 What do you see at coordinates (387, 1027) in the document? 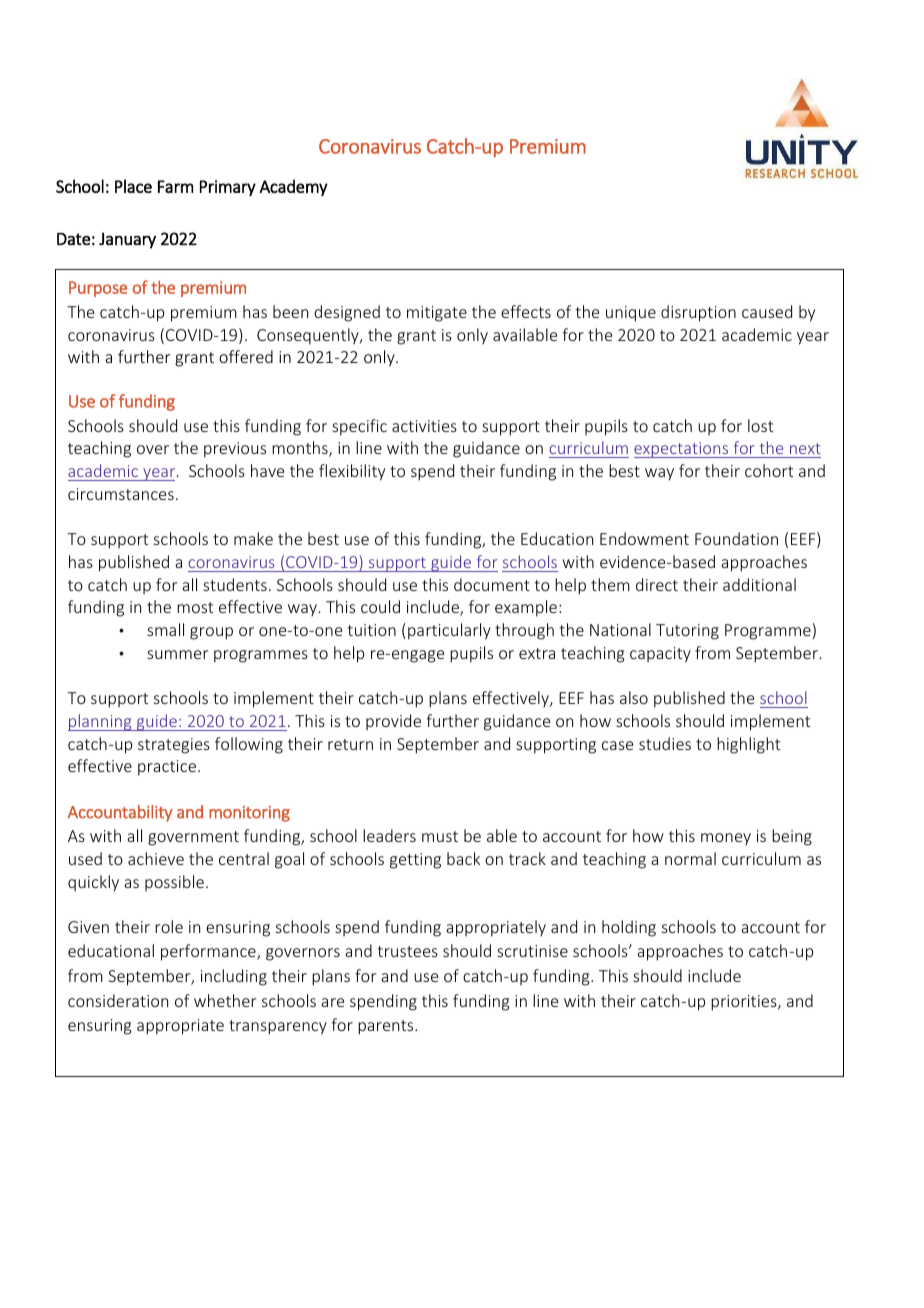
I see `parents` at bounding box center [387, 1027].
